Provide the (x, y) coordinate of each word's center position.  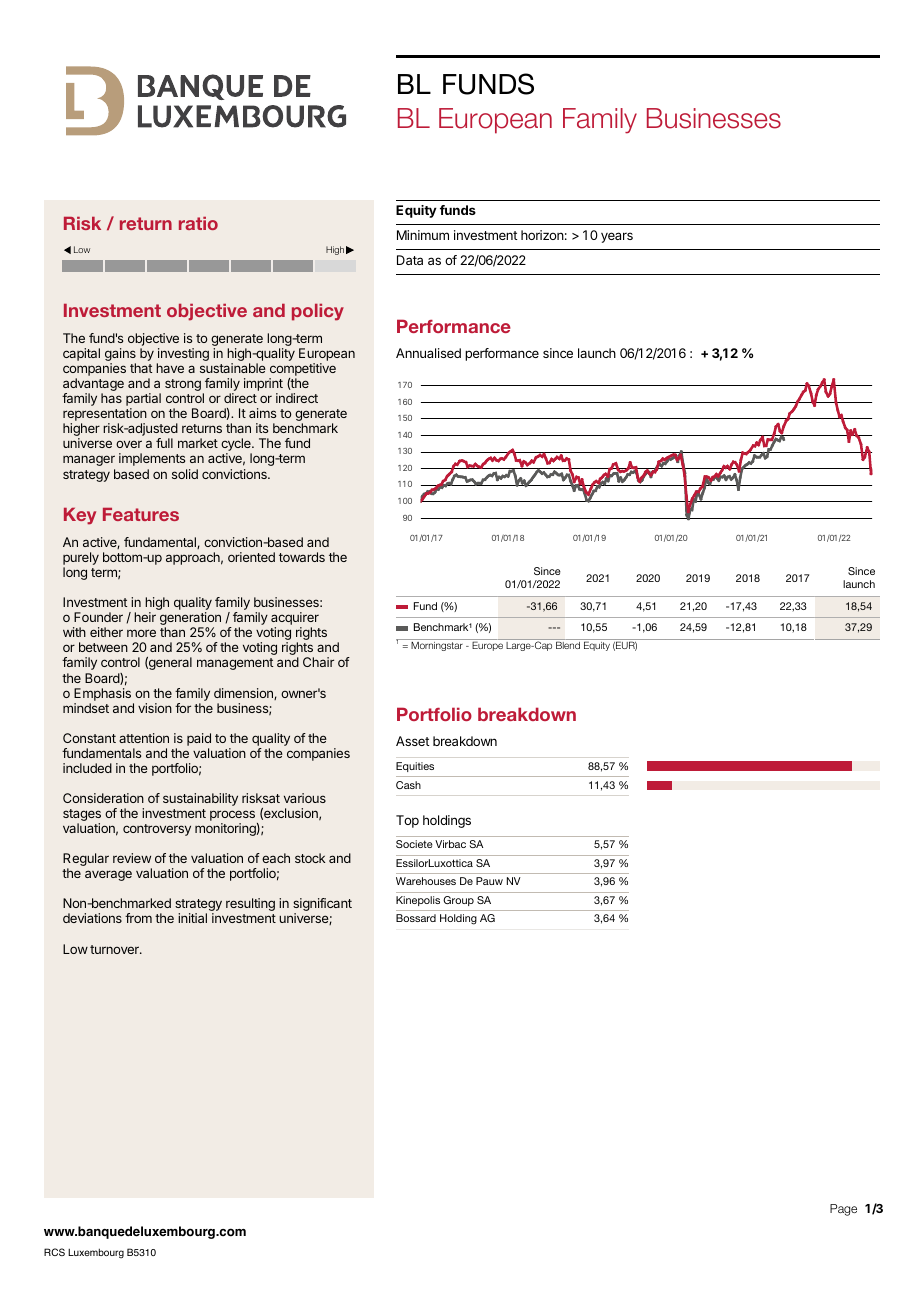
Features (141, 514)
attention (144, 738)
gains (120, 356)
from (138, 918)
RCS (54, 1252)
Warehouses (426, 881)
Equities (415, 767)
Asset (413, 741)
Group (459, 901)
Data (410, 260)
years (617, 237)
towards (302, 557)
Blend (568, 645)
